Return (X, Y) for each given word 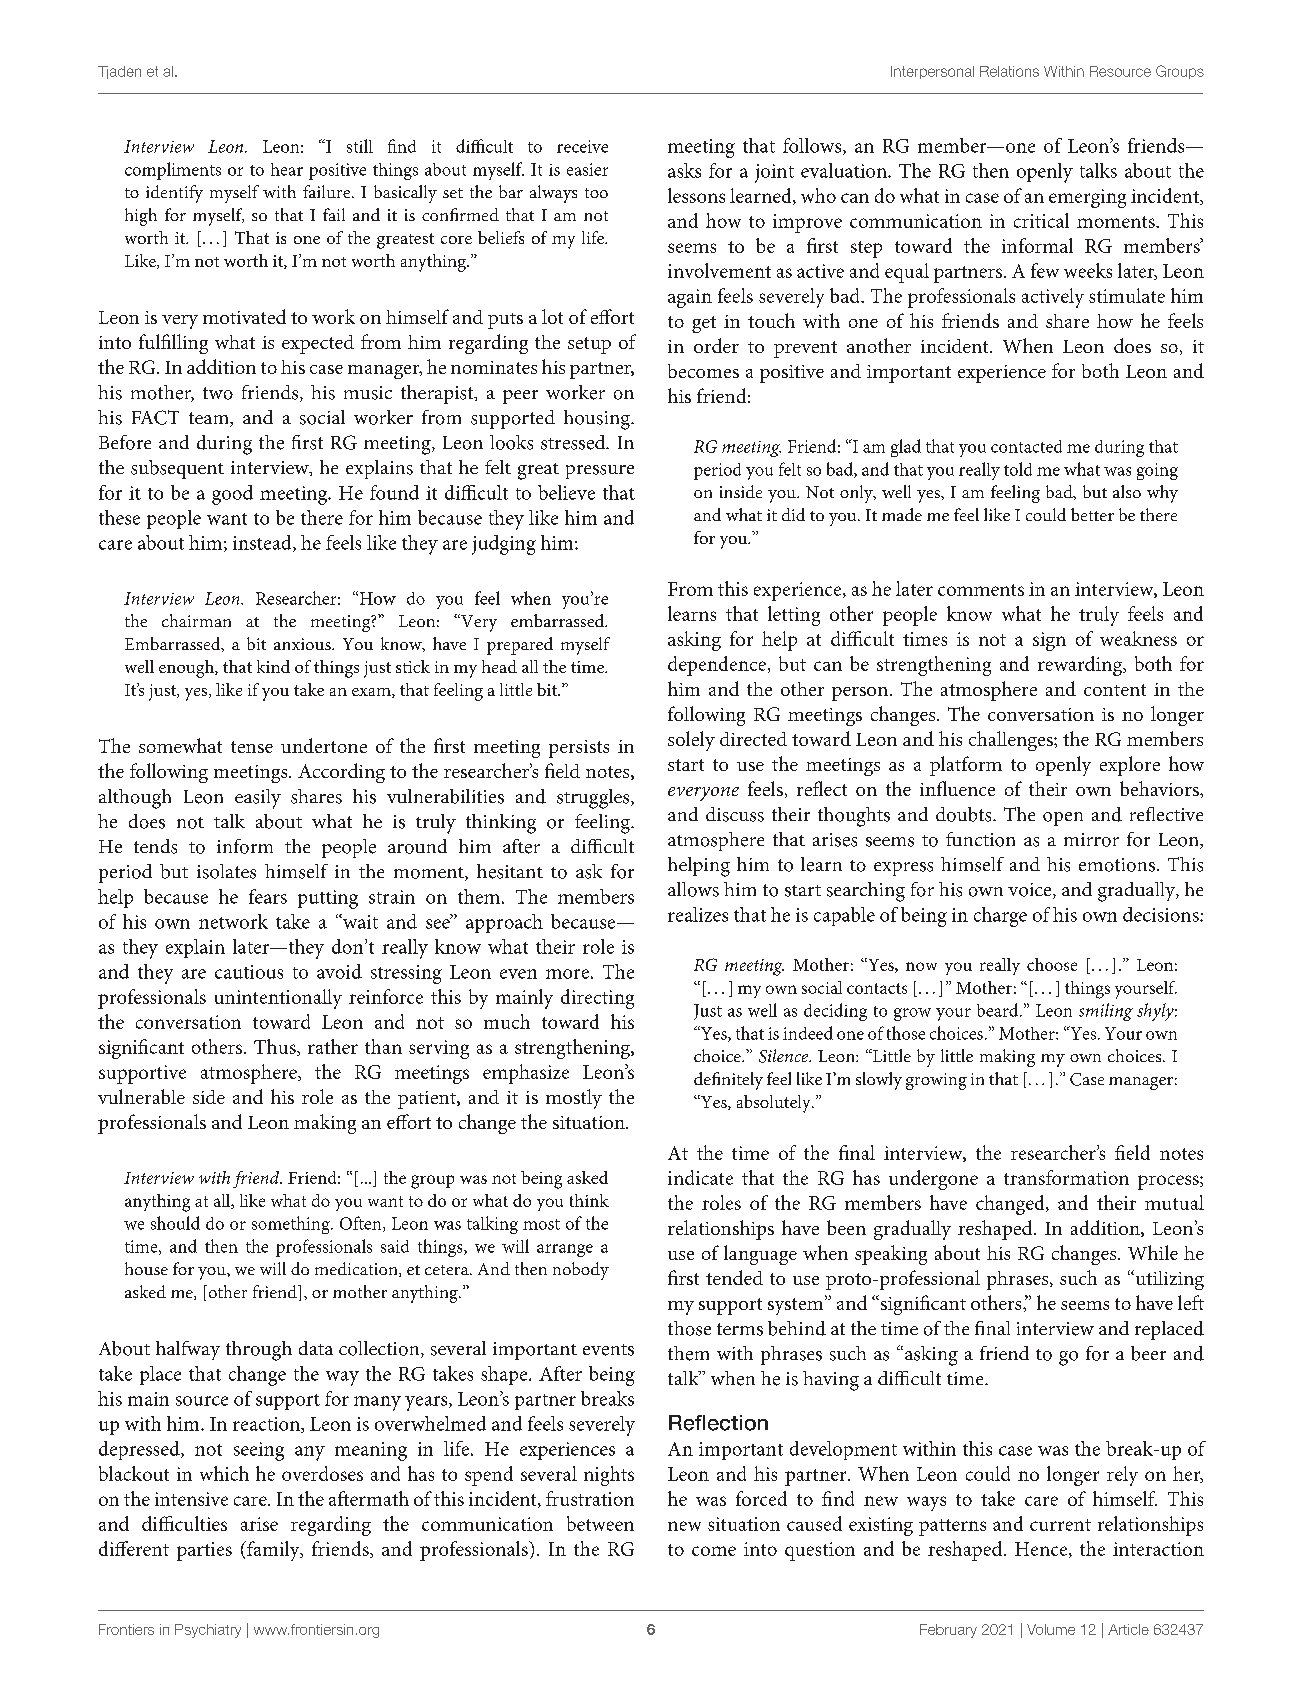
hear (287, 169)
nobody (581, 1271)
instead (263, 543)
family (273, 1551)
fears (268, 896)
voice (1031, 891)
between (600, 1523)
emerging (1087, 198)
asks (684, 170)
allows (693, 889)
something (292, 1225)
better (1092, 514)
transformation (1066, 1177)
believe (566, 492)
